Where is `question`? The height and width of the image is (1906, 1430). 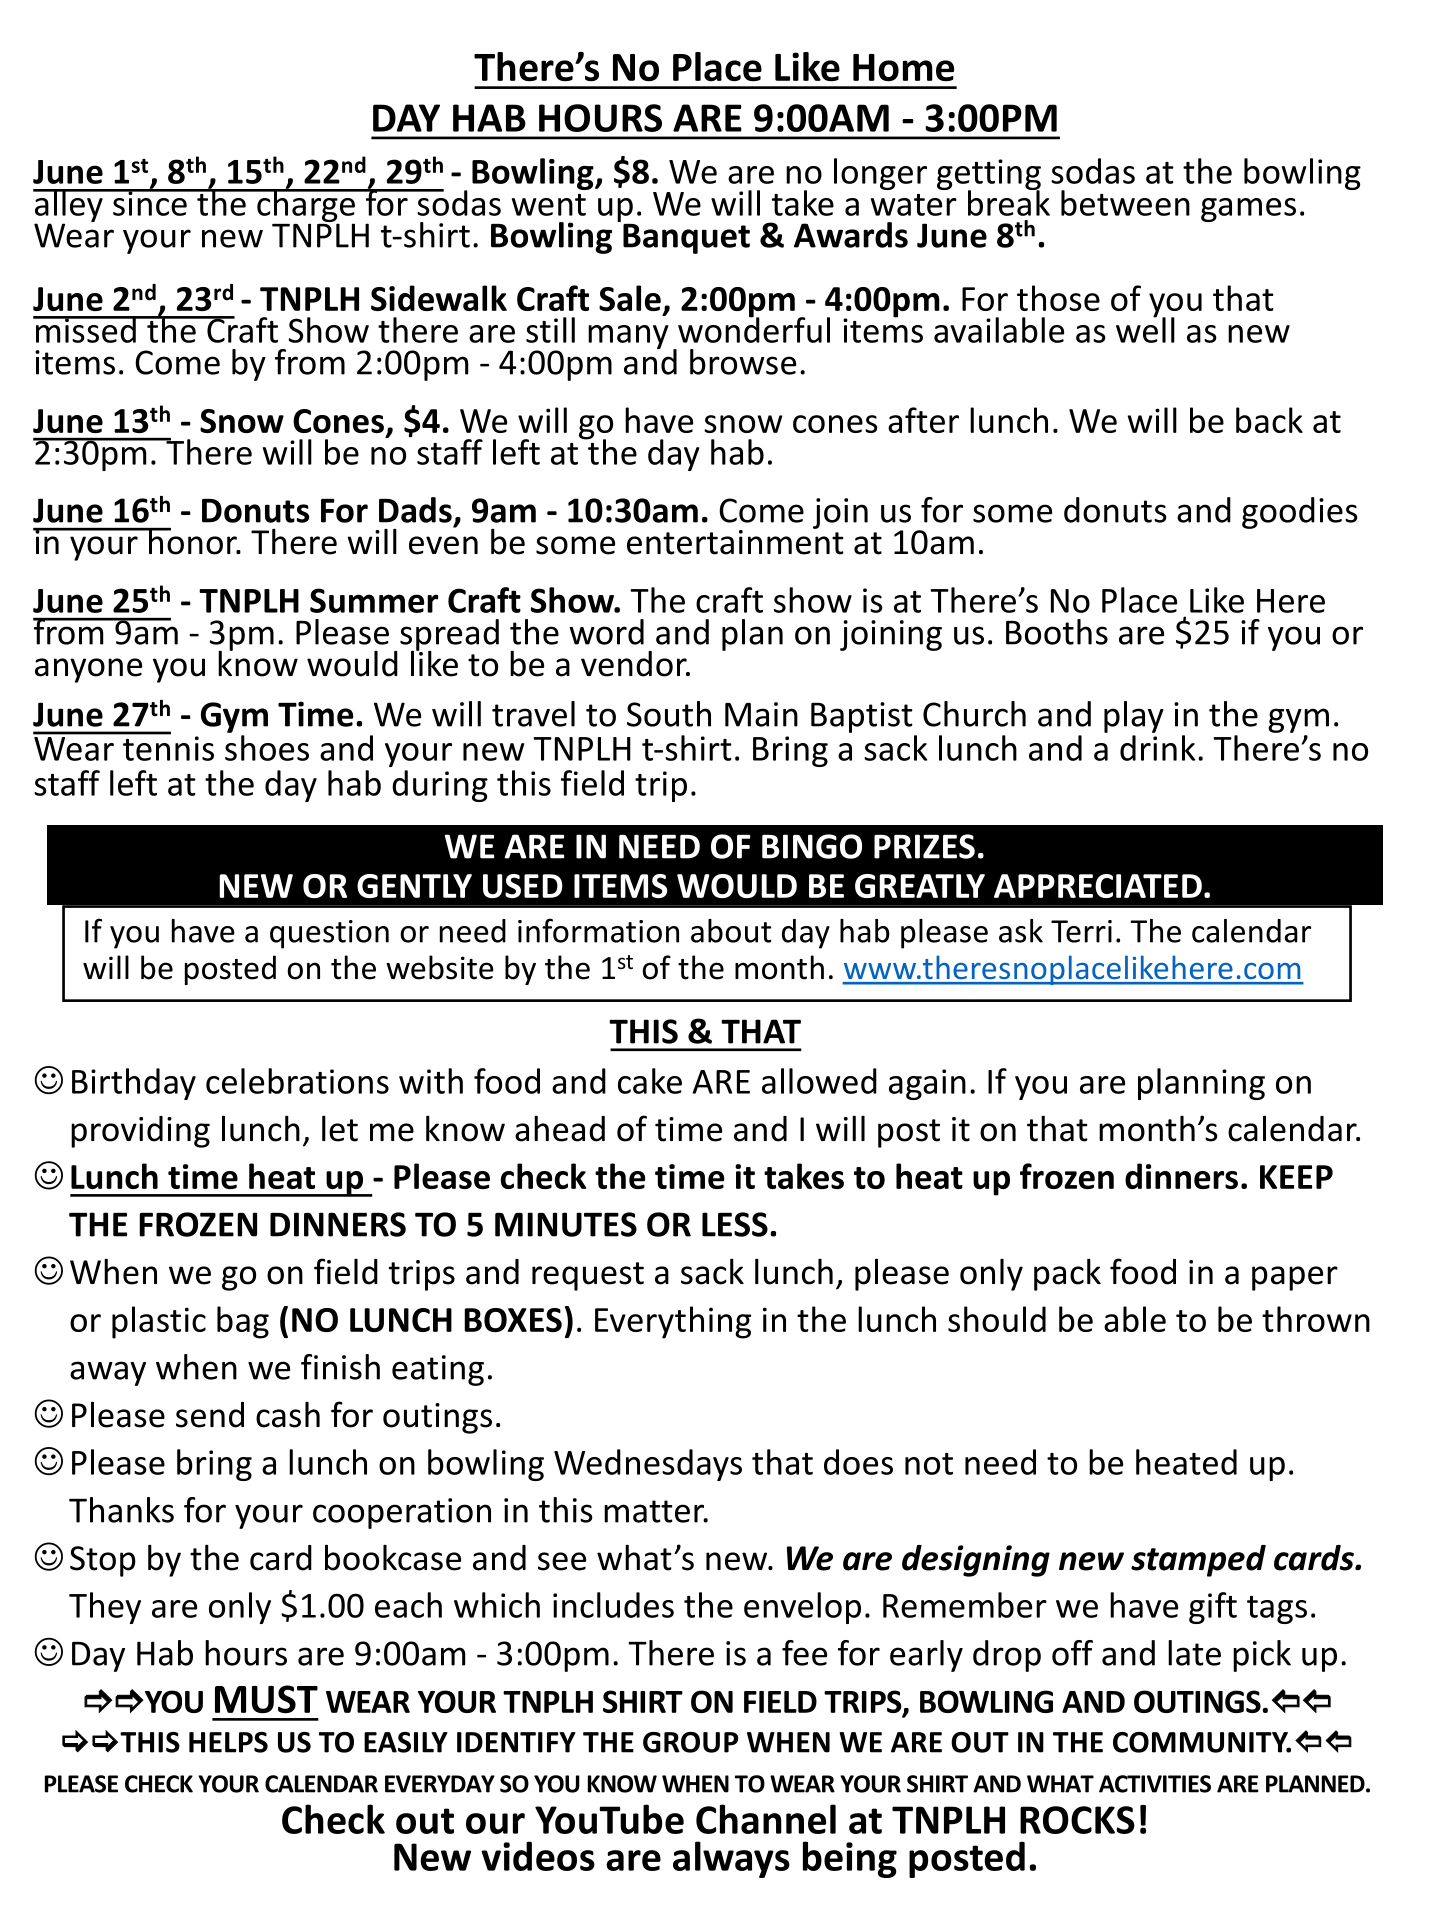 question is located at coordinates (329, 934).
